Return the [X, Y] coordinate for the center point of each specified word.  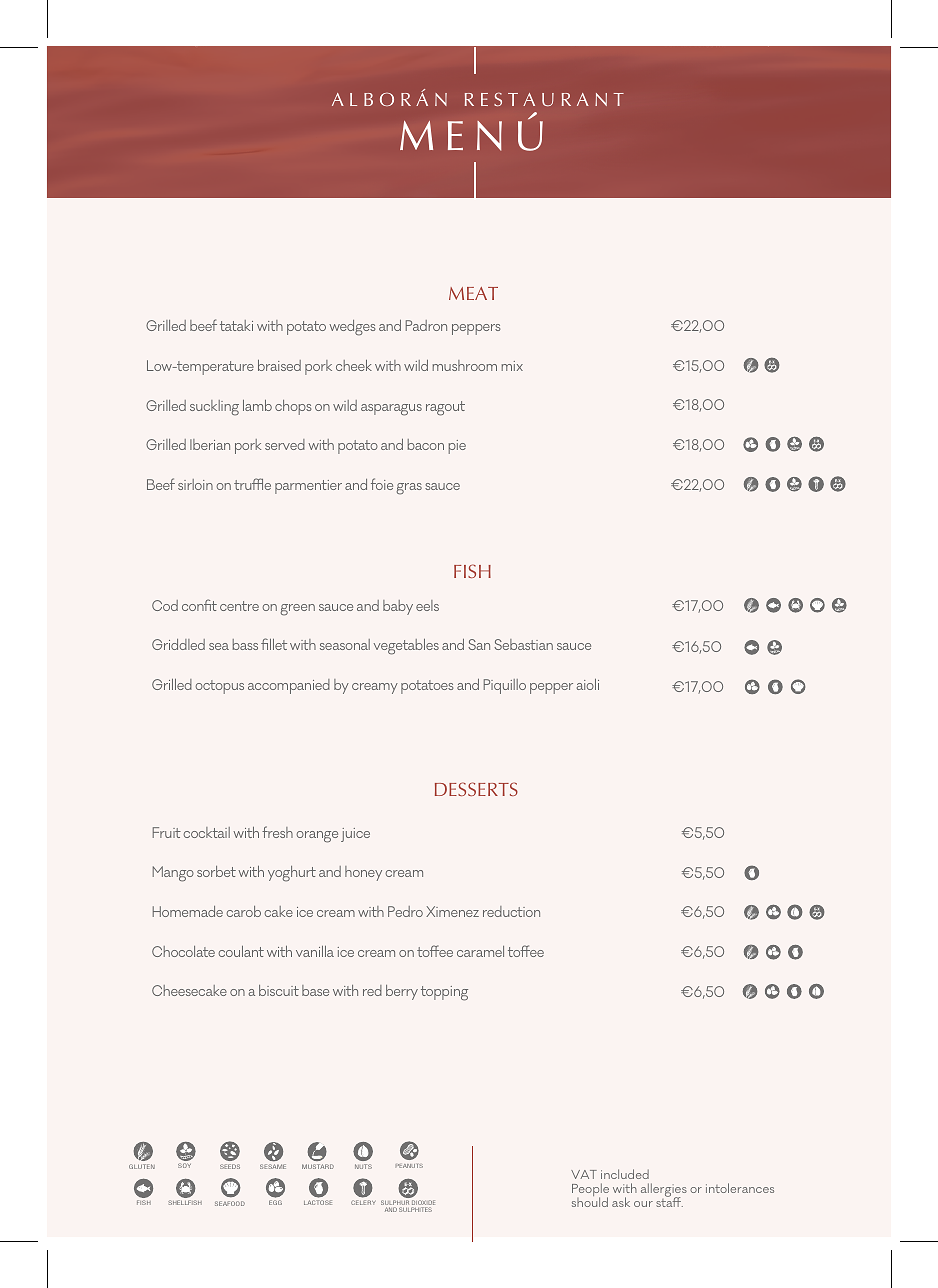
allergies [664, 1191]
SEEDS [230, 1166]
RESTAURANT [544, 99]
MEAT [473, 293]
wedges [352, 328]
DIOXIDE [423, 1204]
